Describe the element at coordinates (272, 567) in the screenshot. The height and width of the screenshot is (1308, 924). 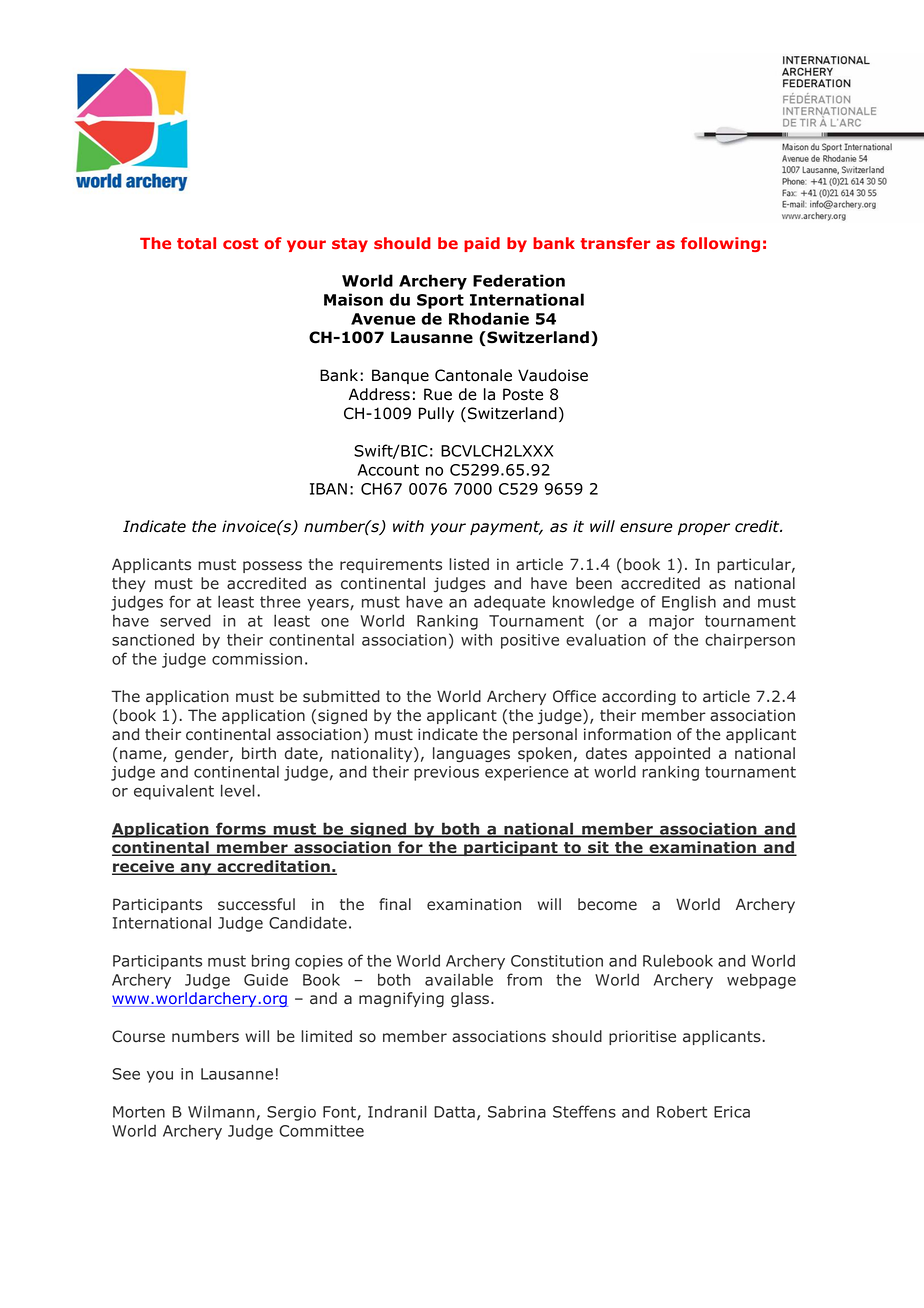
I see `possess` at that location.
